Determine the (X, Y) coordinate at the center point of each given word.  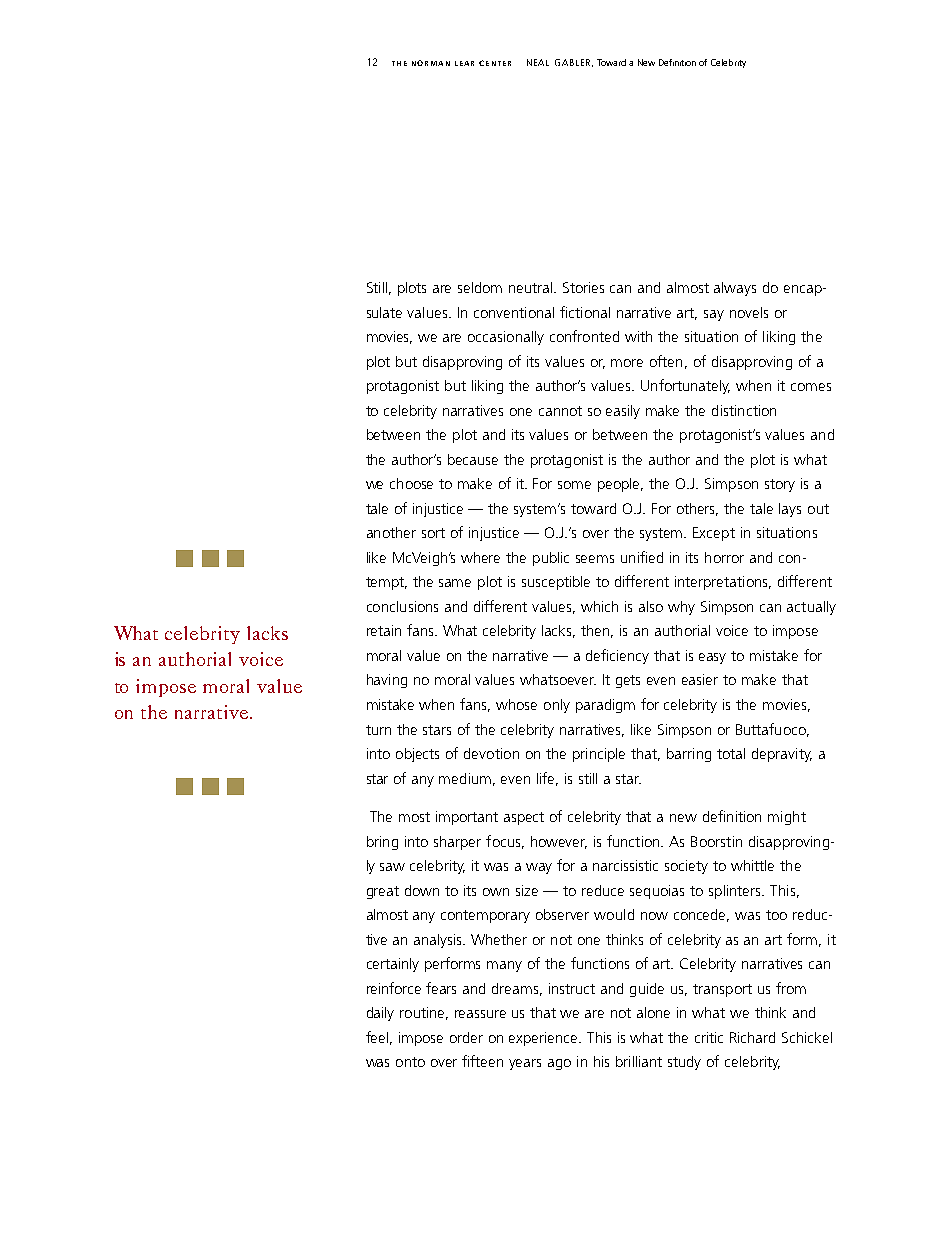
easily (623, 412)
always (735, 289)
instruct (572, 988)
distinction (744, 410)
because (473, 459)
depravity (782, 755)
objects (417, 755)
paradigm (605, 706)
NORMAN (431, 63)
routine (424, 1013)
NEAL (538, 62)
